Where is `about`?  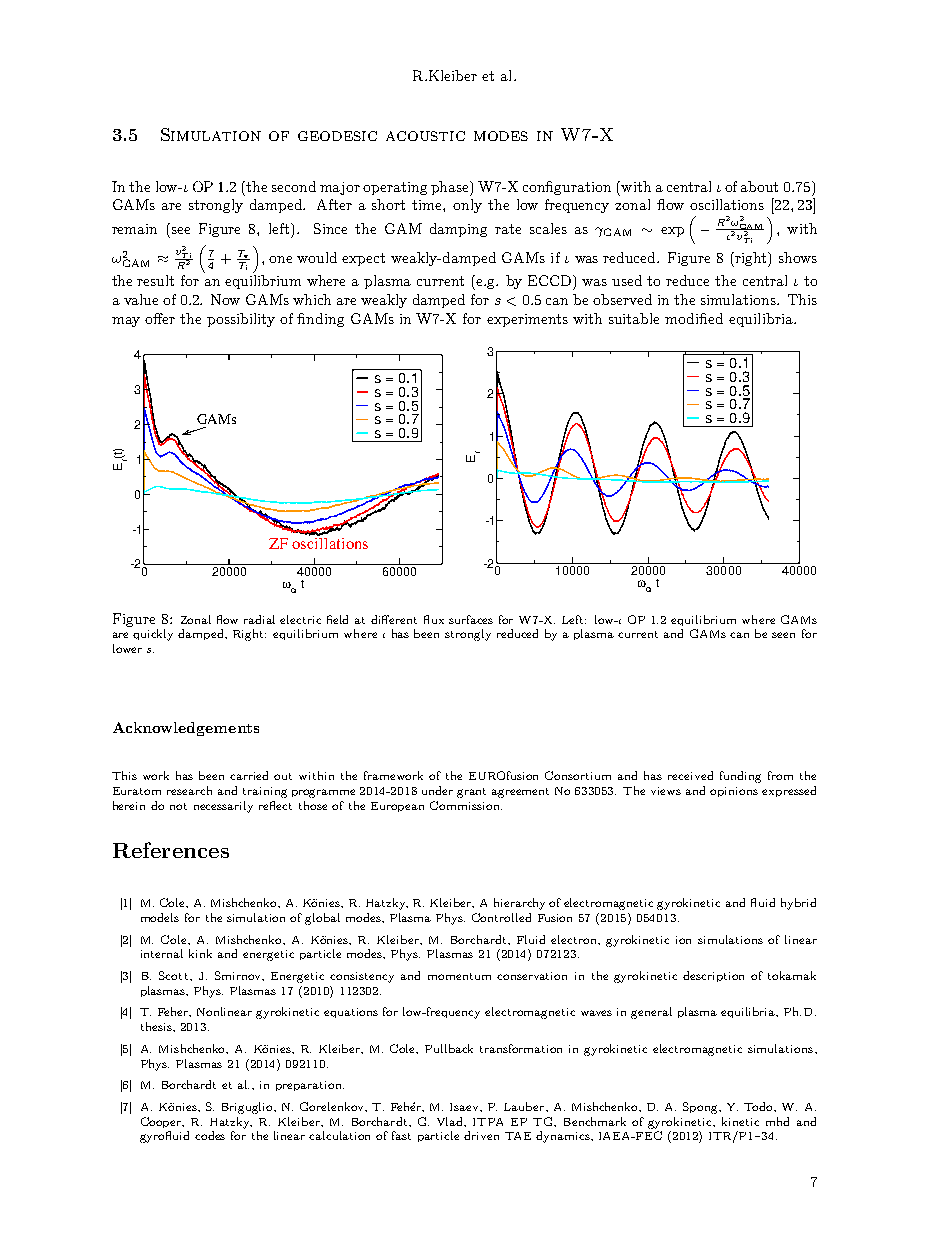
about is located at coordinates (759, 186).
